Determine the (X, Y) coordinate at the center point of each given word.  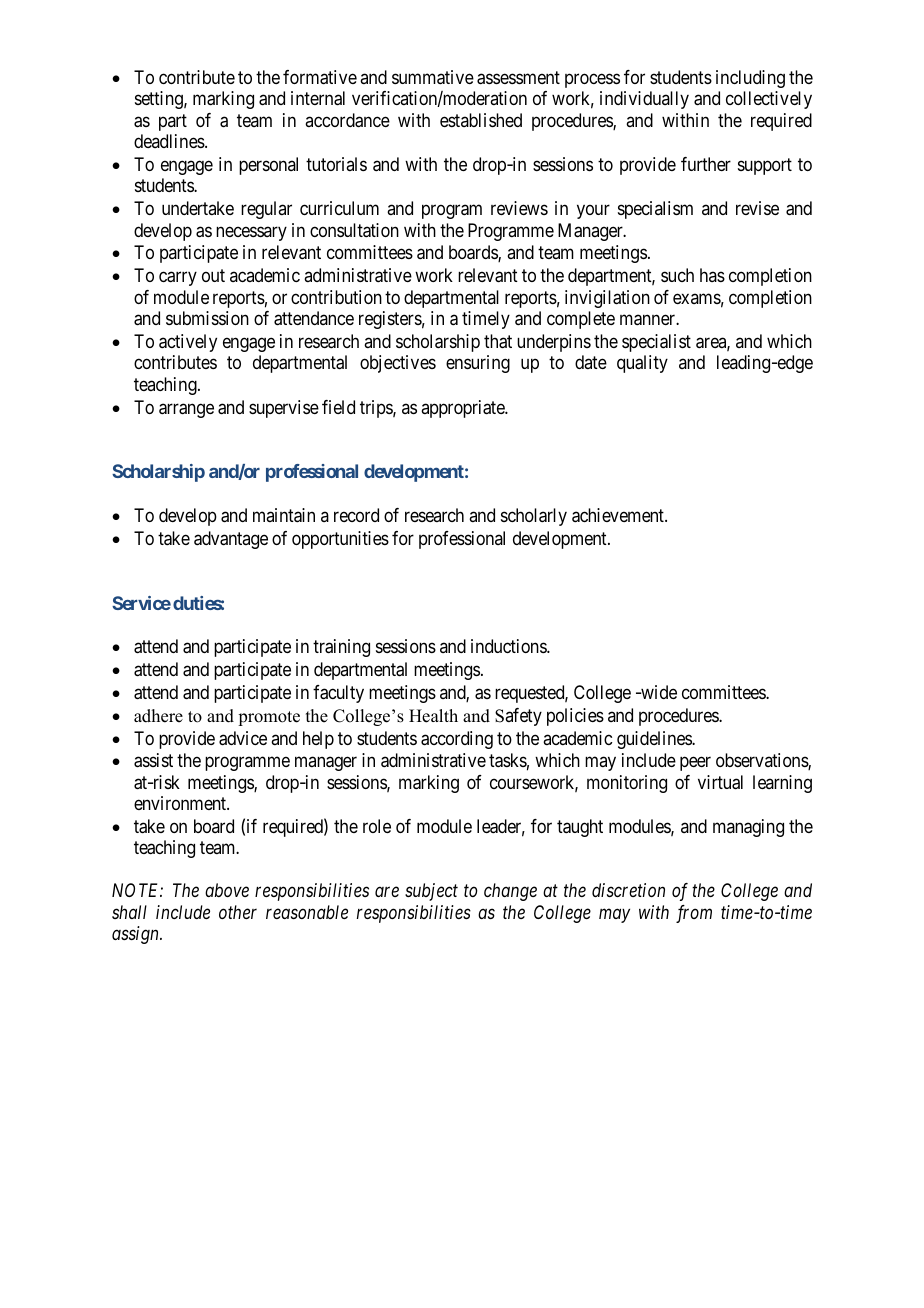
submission (207, 318)
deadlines (170, 141)
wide (658, 692)
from (694, 914)
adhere (158, 716)
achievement (619, 515)
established (481, 120)
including (750, 79)
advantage (231, 540)
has (712, 275)
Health (433, 716)
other (238, 912)
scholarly (534, 517)
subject (431, 892)
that (498, 341)
